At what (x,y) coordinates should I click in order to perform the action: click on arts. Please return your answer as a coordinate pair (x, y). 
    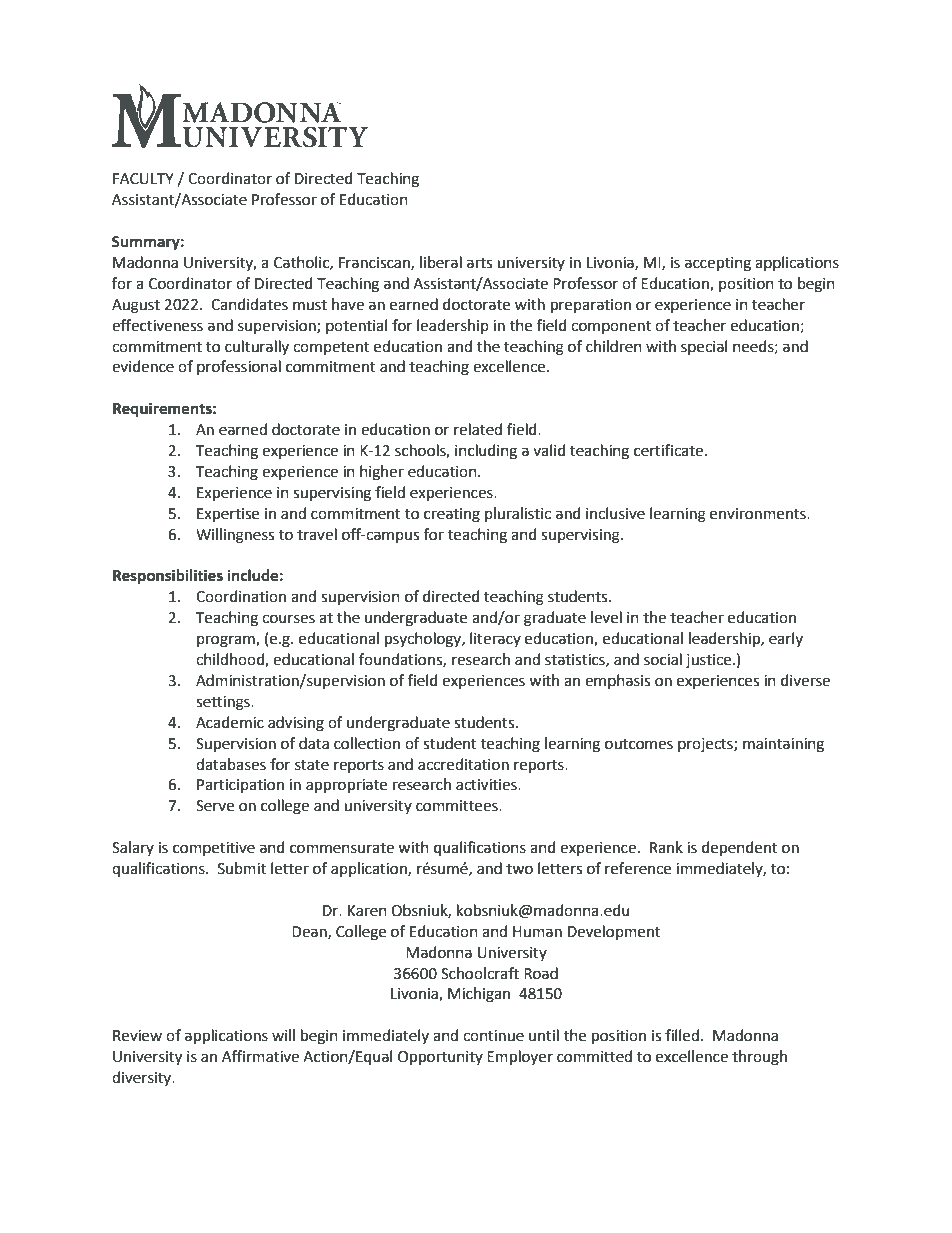
    Looking at the image, I should click on (479, 263).
